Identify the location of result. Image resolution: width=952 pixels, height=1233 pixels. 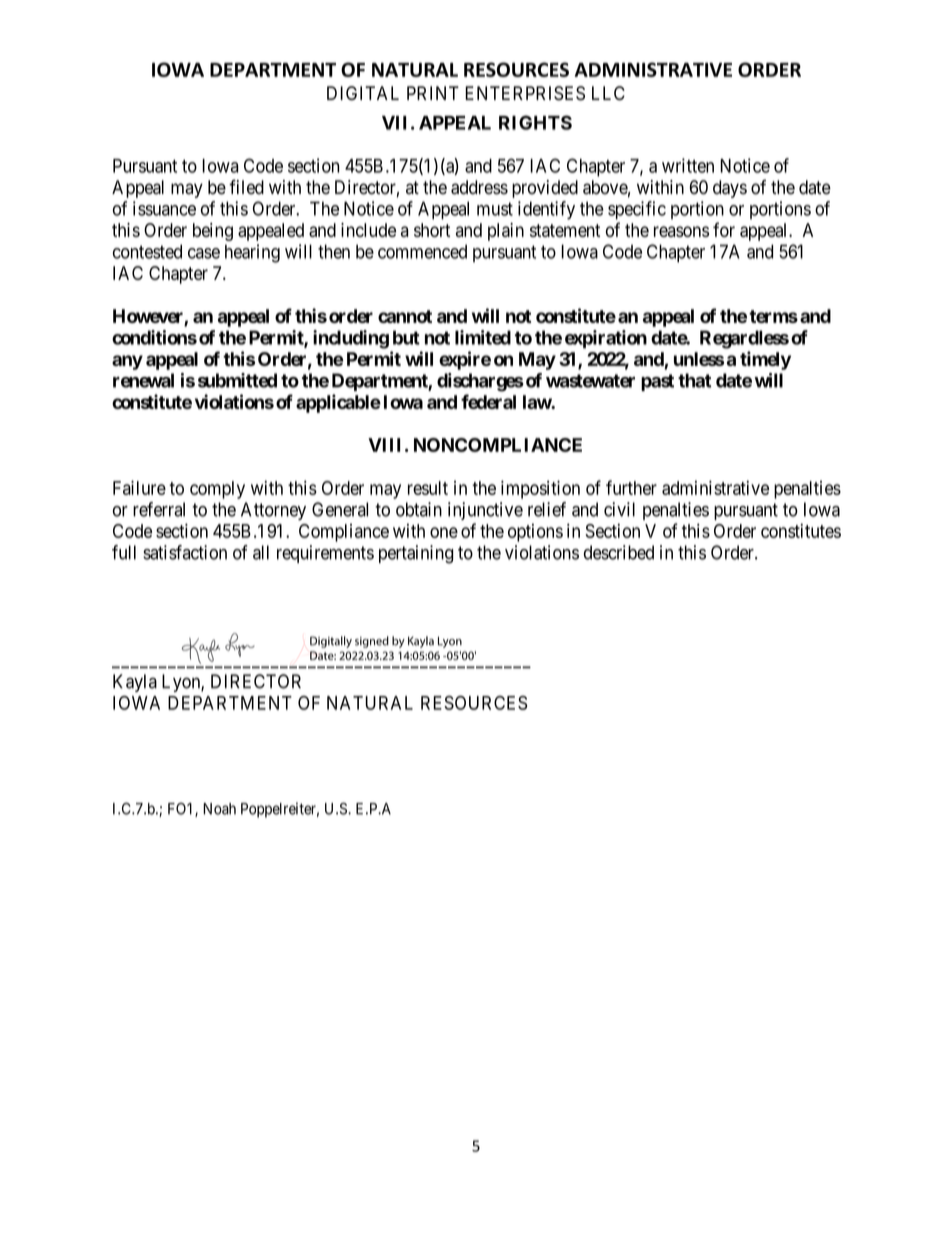
(428, 488).
